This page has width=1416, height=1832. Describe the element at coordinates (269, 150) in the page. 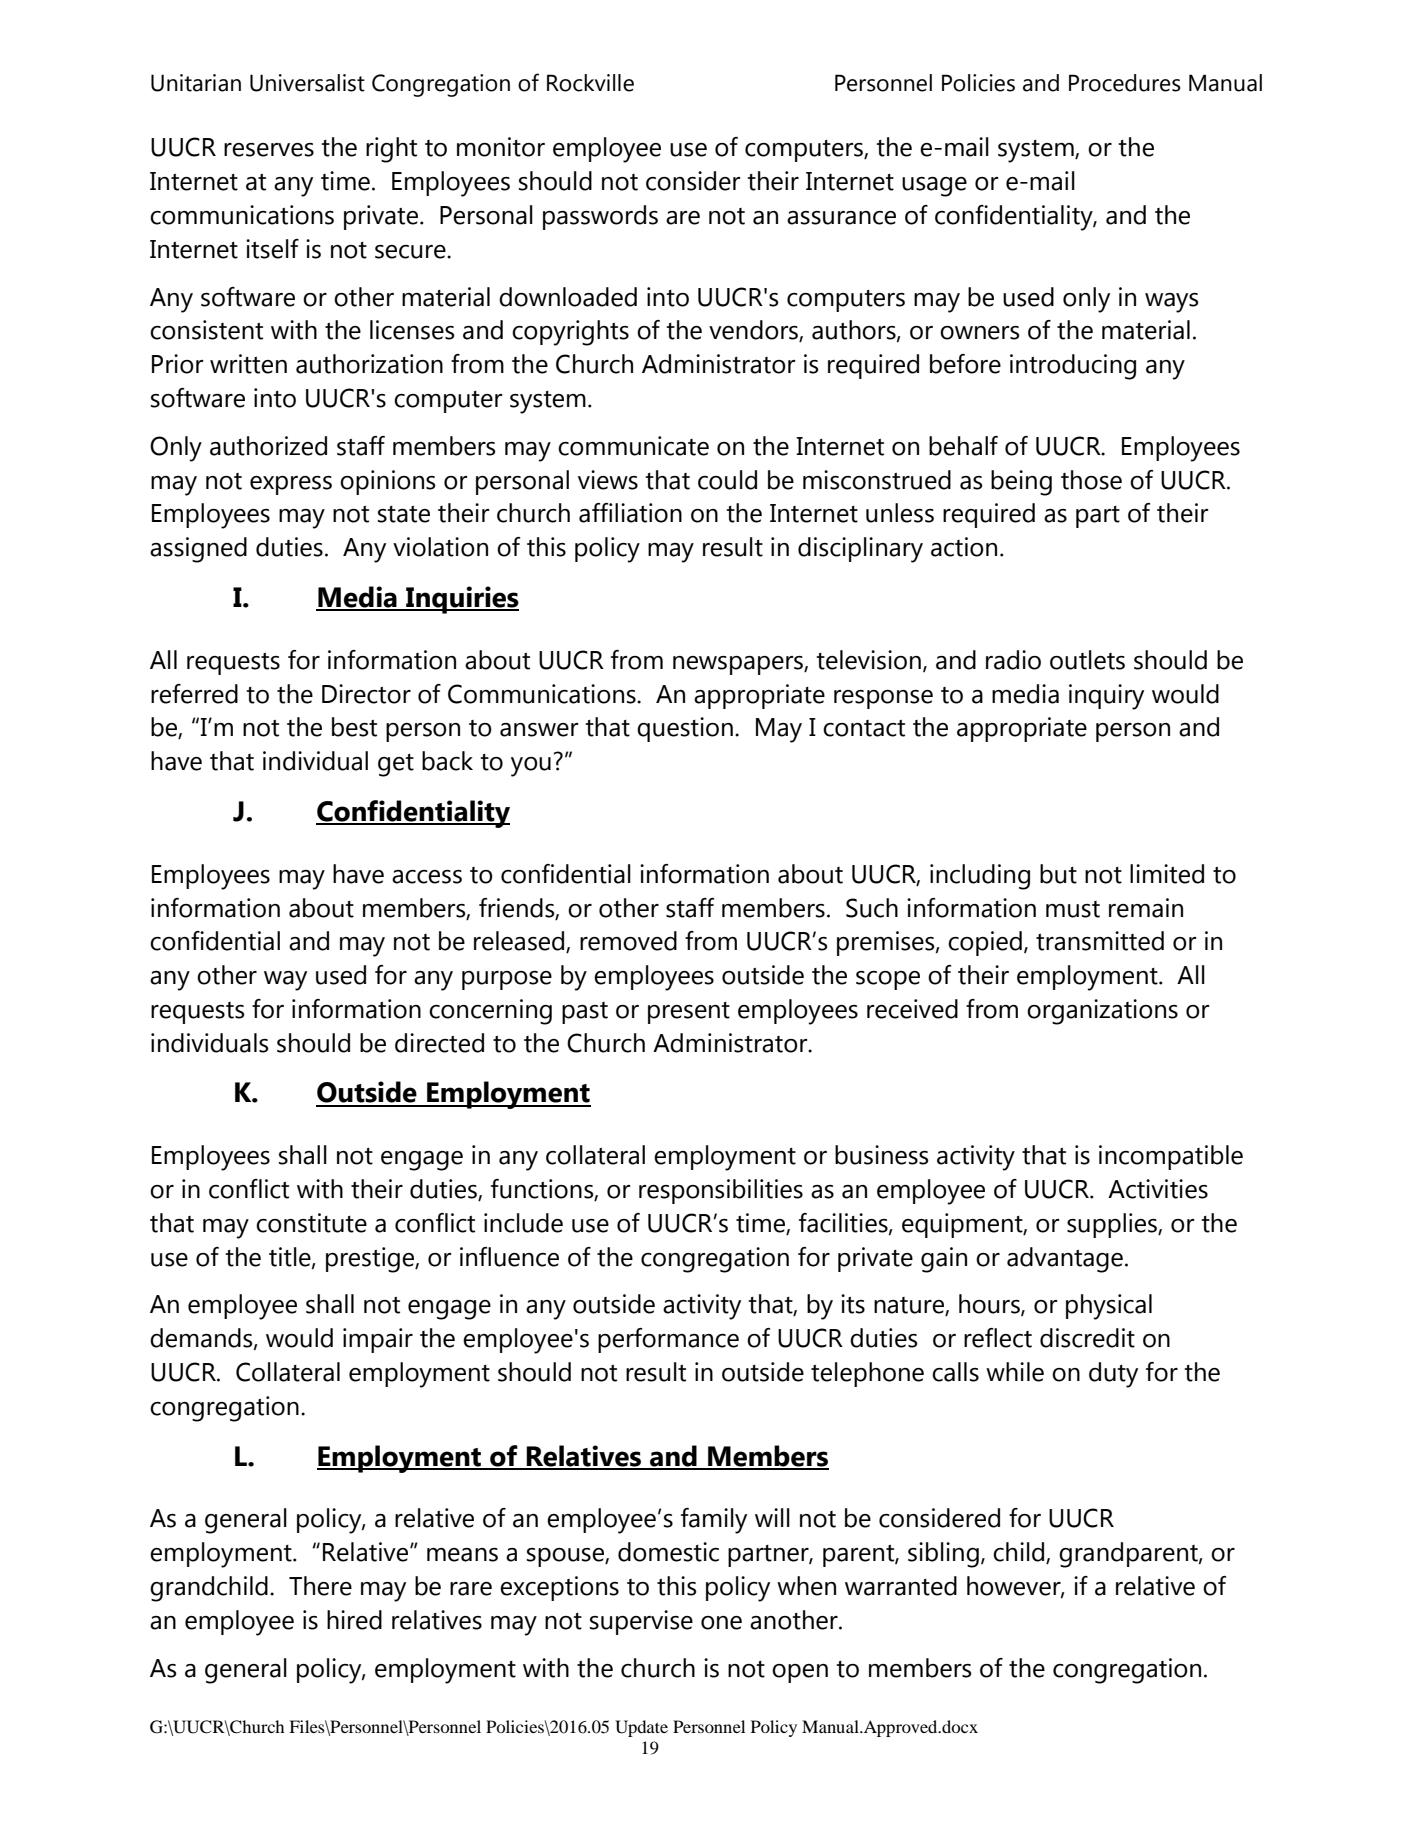

I see `reserves` at that location.
